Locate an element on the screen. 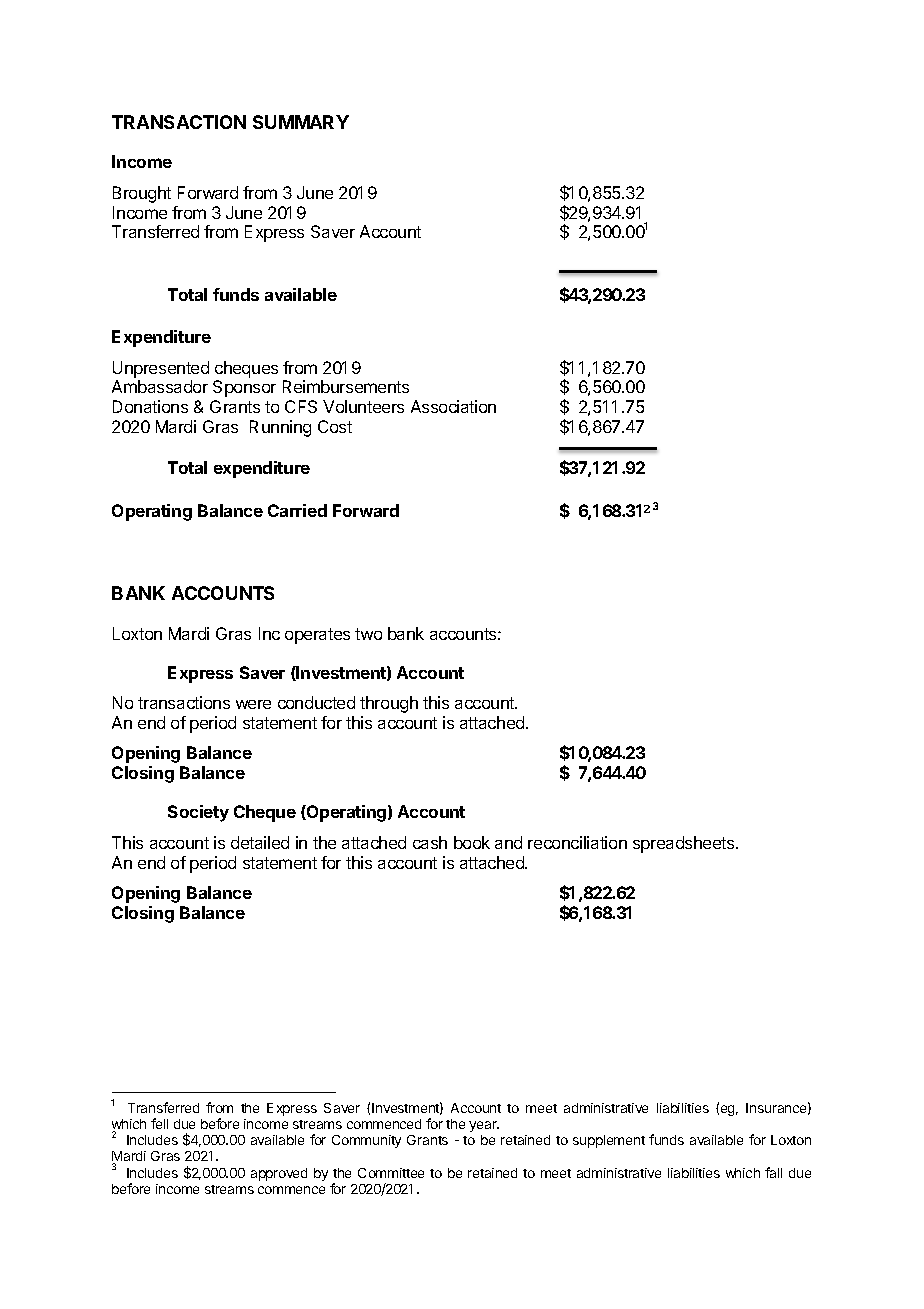 This screenshot has width=924, height=1309. SUMMARY is located at coordinates (301, 122).
